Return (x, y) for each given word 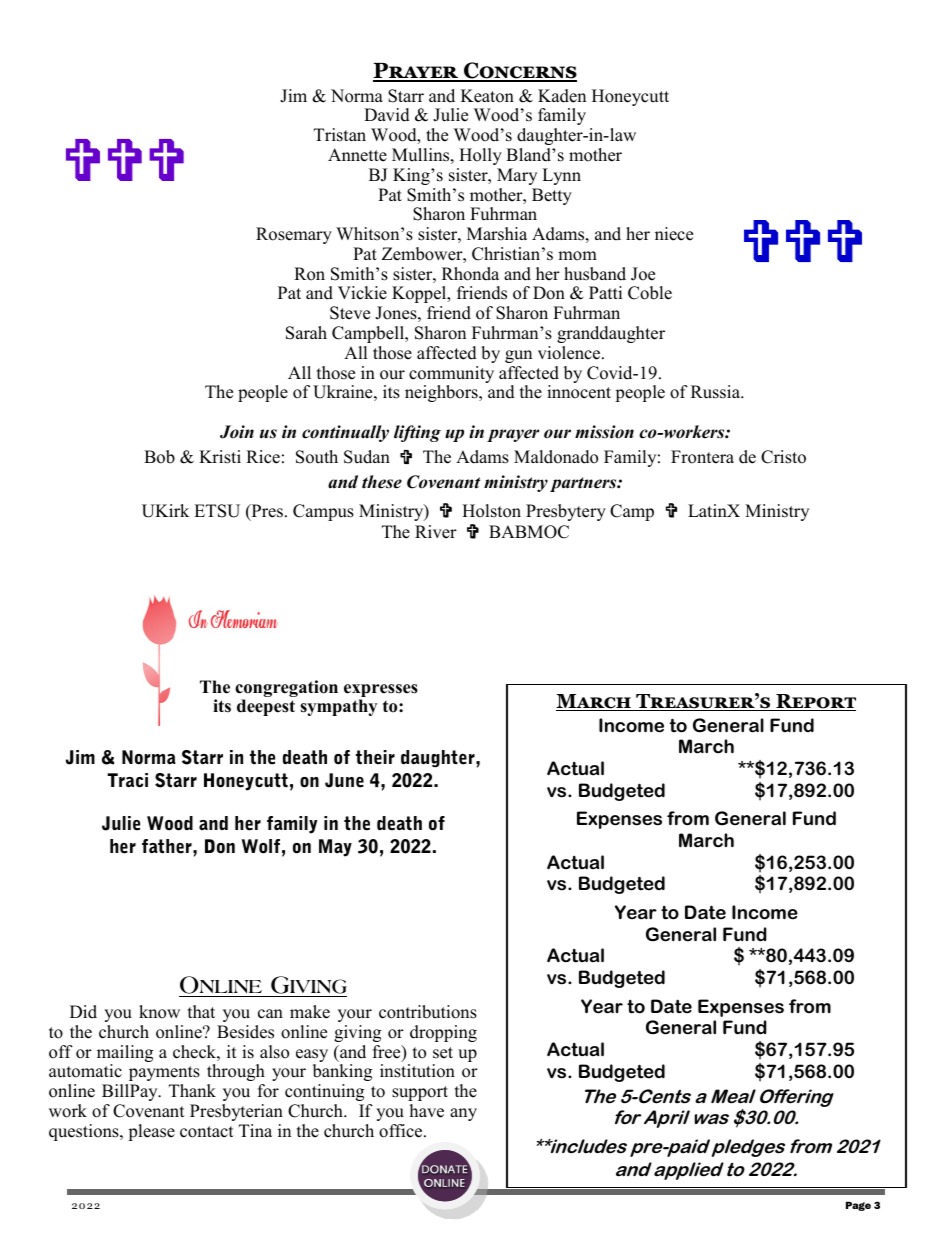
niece (674, 234)
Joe (643, 274)
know (159, 1012)
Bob (159, 457)
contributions (428, 1012)
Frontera (702, 457)
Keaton (487, 96)
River (436, 532)
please (151, 1132)
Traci (127, 780)
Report (815, 702)
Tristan (340, 135)
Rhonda (470, 274)
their (375, 757)
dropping (443, 1033)
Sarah (306, 333)
